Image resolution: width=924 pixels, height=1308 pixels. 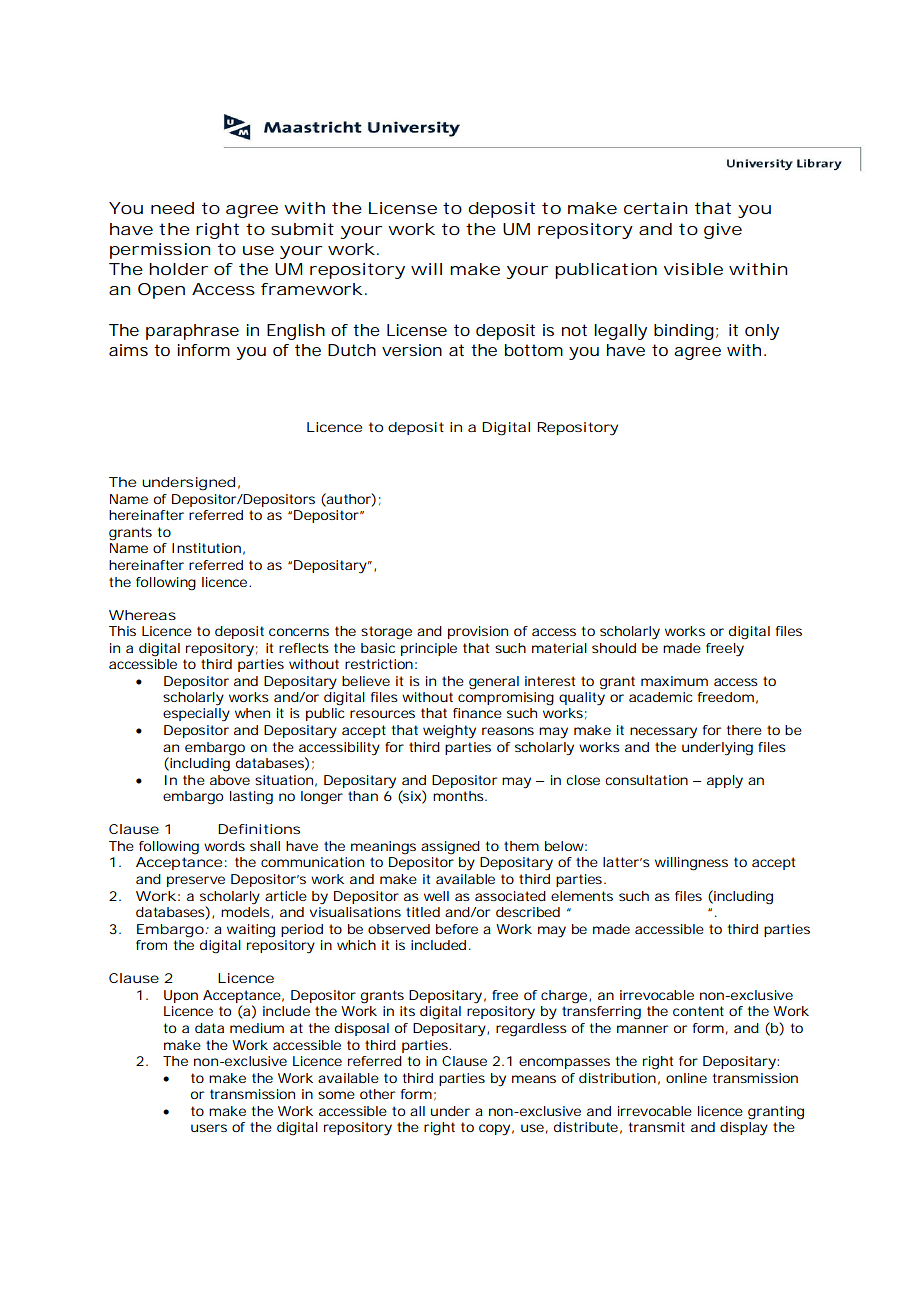 What do you see at coordinates (302, 229) in the screenshot?
I see `submit` at bounding box center [302, 229].
